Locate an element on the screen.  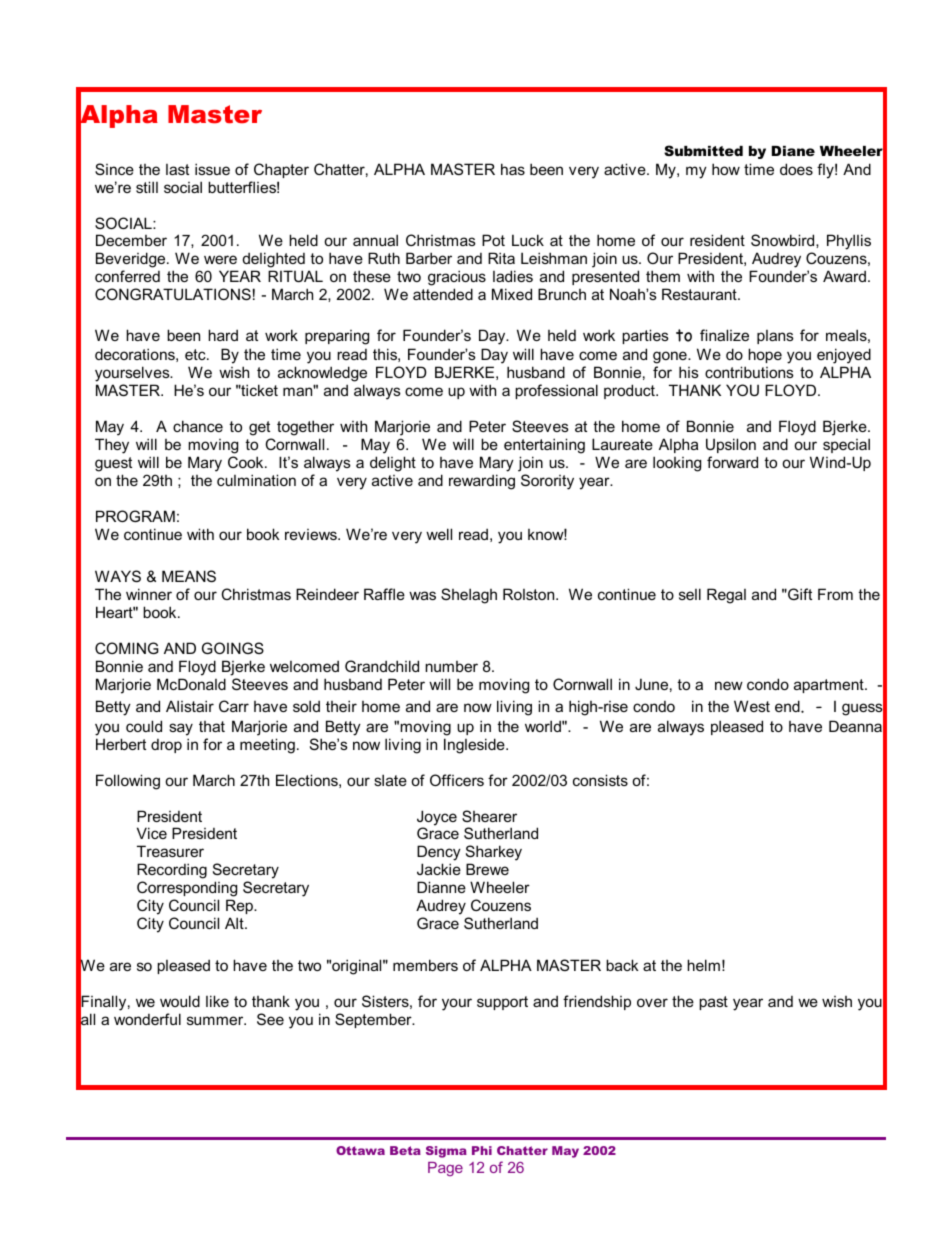
culmination is located at coordinates (256, 480).
